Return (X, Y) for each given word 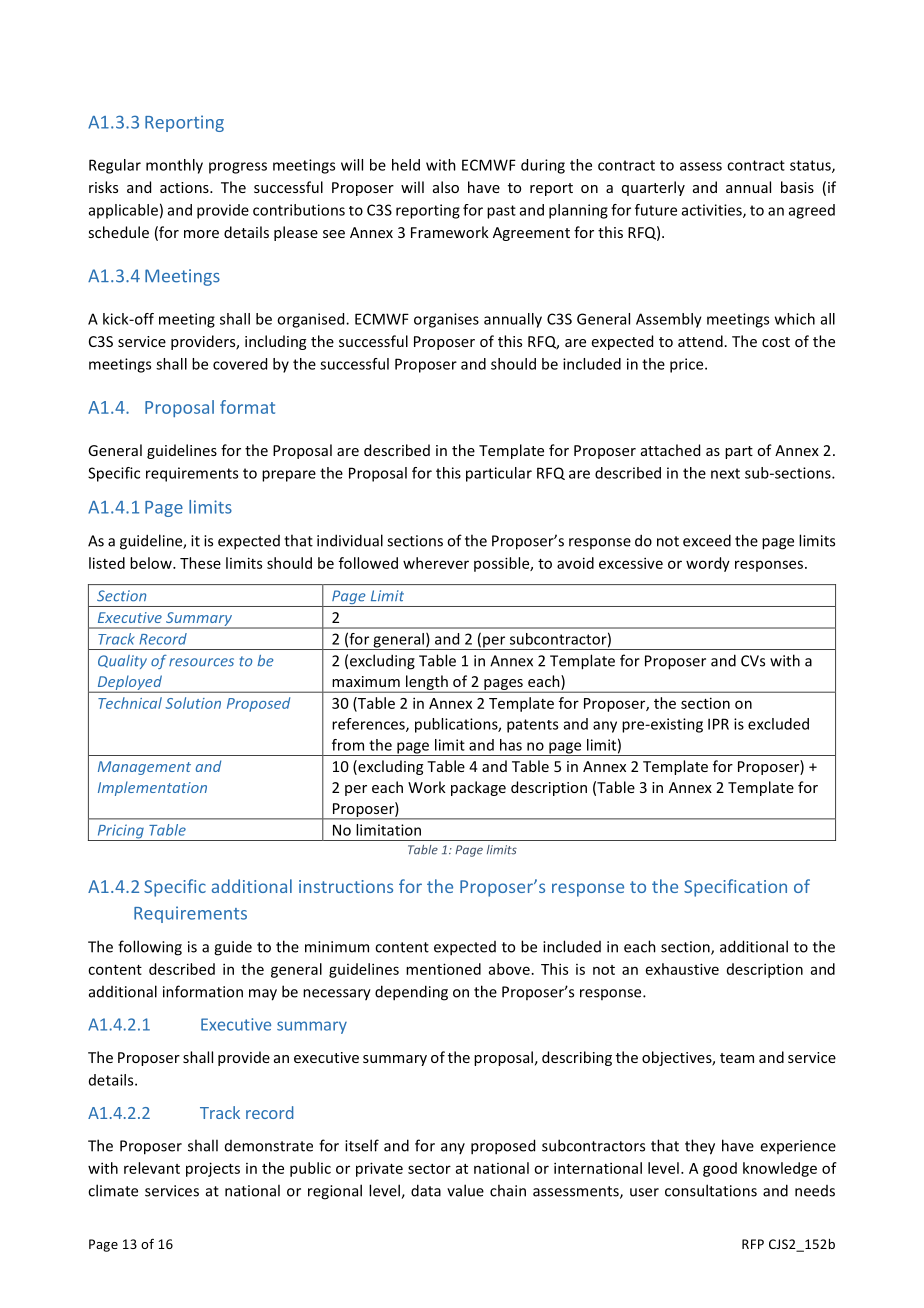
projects (213, 1169)
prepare (289, 476)
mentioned (443, 969)
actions (185, 187)
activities (713, 211)
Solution (193, 703)
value (465, 1190)
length (427, 684)
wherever (436, 563)
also (446, 187)
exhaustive (682, 969)
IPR (718, 724)
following (150, 948)
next (725, 473)
